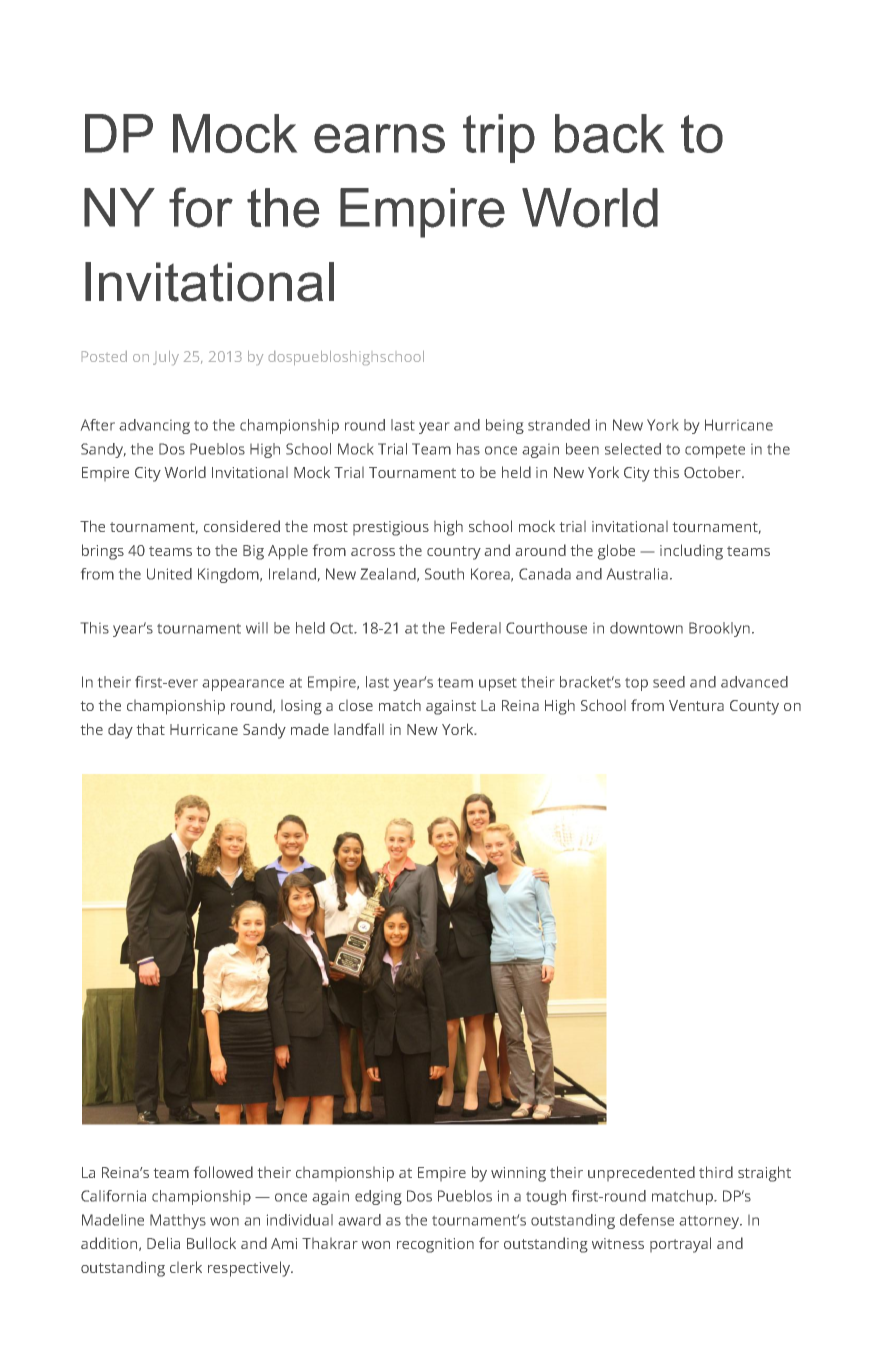 Image resolution: width=887 pixels, height=1372 pixels. What do you see at coordinates (163, 1243) in the document?
I see `Delia` at bounding box center [163, 1243].
